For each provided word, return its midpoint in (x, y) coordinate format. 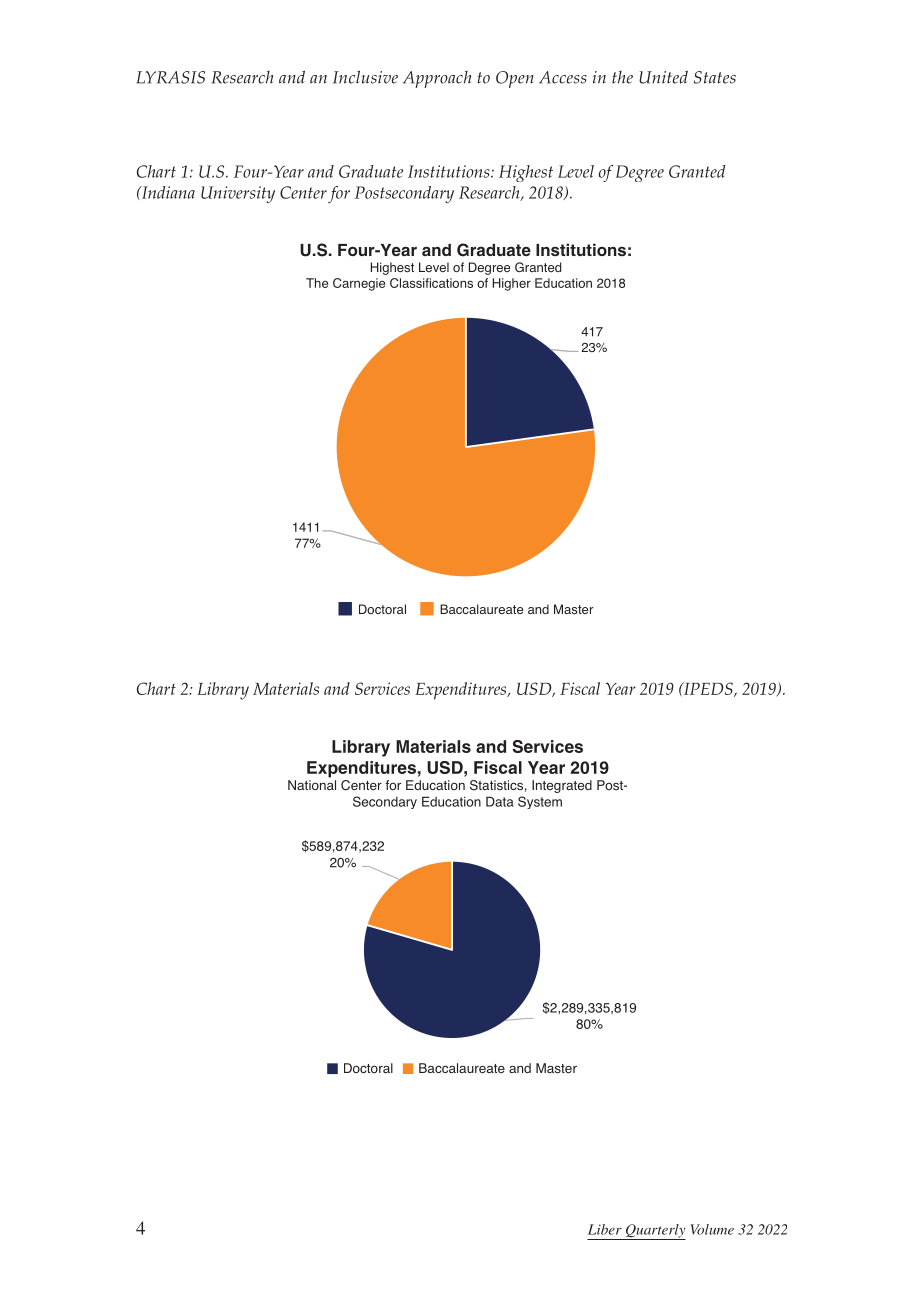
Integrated (562, 786)
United (663, 77)
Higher (512, 284)
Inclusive (365, 77)
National (312, 785)
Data (500, 801)
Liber (605, 1229)
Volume (712, 1229)
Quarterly (654, 1232)
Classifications (431, 283)
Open (515, 79)
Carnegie (359, 284)
